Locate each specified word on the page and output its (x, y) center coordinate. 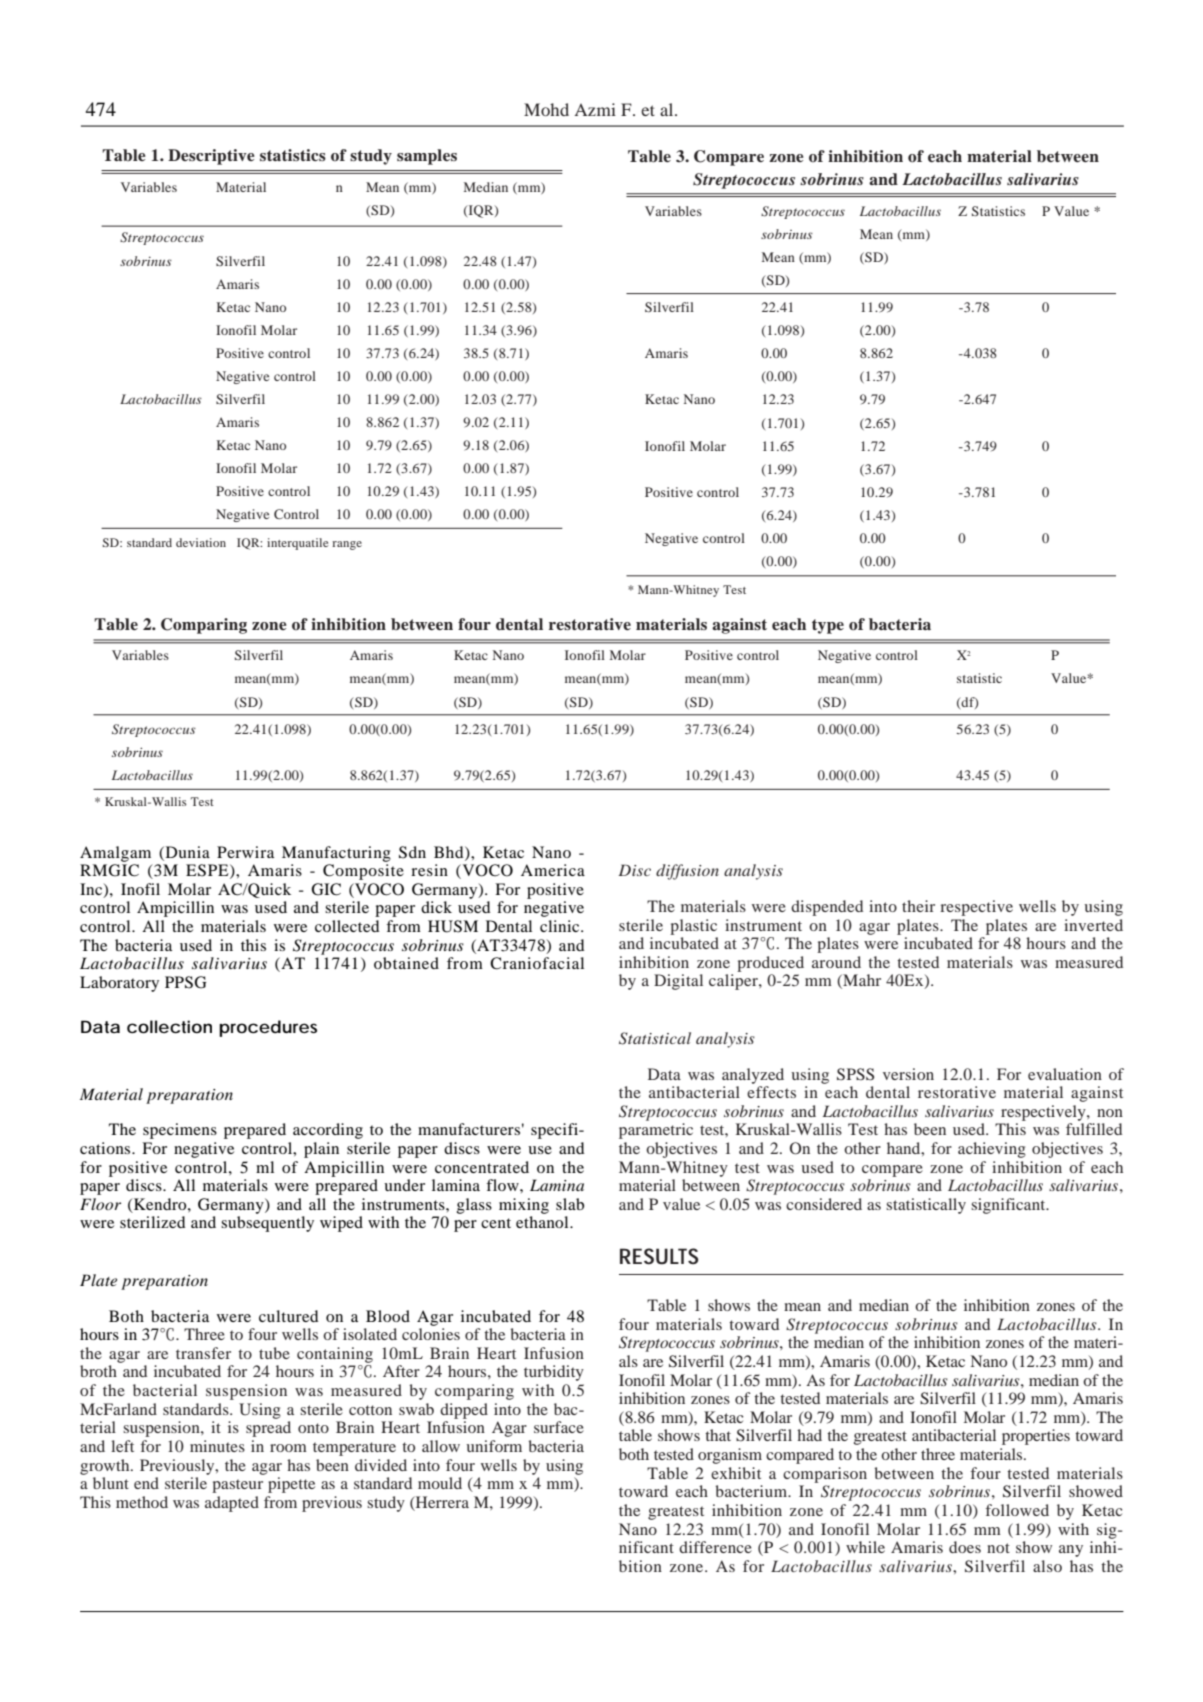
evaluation (1065, 1074)
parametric (656, 1131)
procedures (268, 1028)
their (918, 906)
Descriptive (211, 157)
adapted (232, 1504)
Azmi (595, 109)
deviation (201, 542)
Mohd (546, 109)
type (828, 626)
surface (559, 1427)
